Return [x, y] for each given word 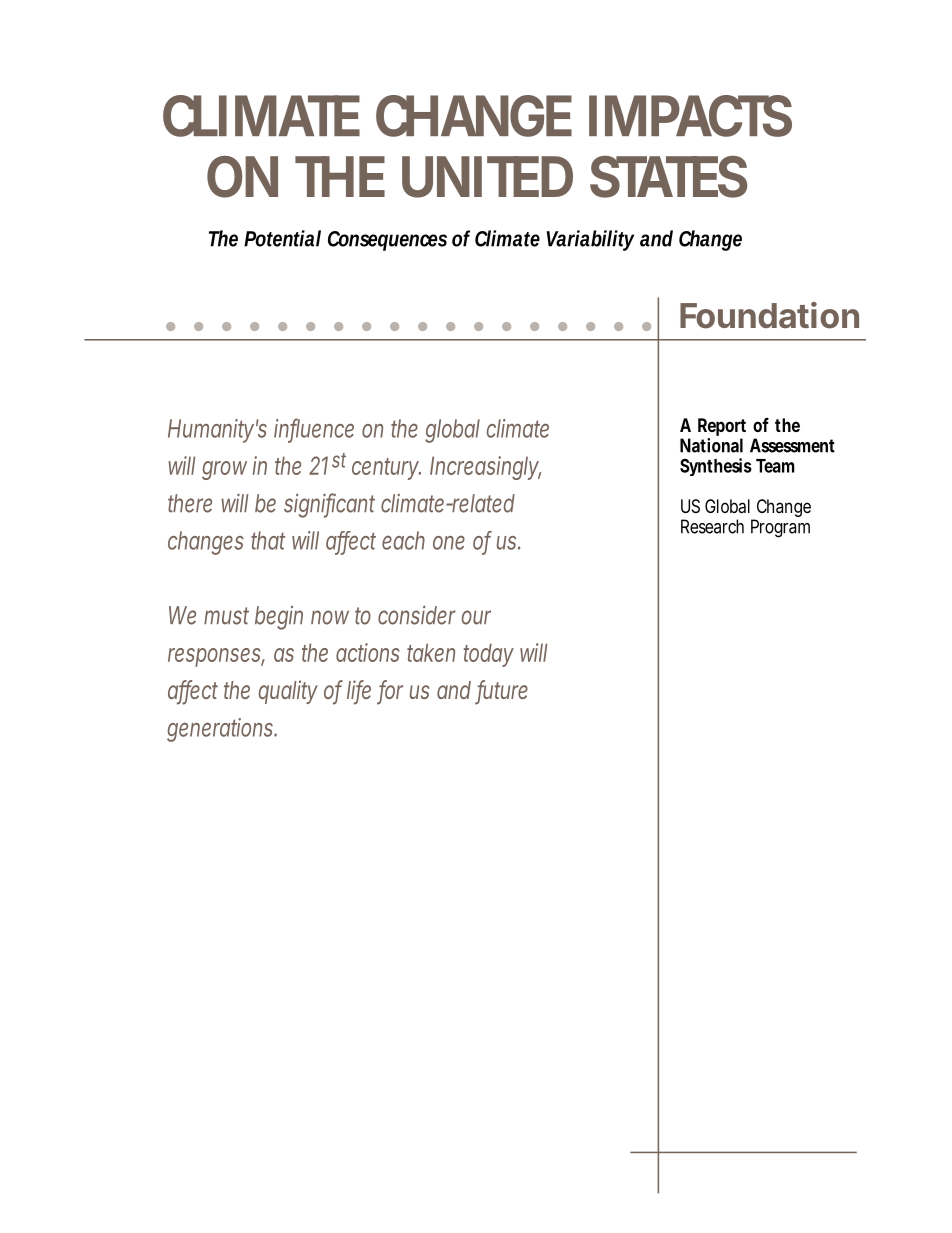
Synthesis [716, 467]
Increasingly [485, 468]
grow [224, 470]
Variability [590, 240]
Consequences [387, 241]
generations [221, 730]
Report [722, 428]
